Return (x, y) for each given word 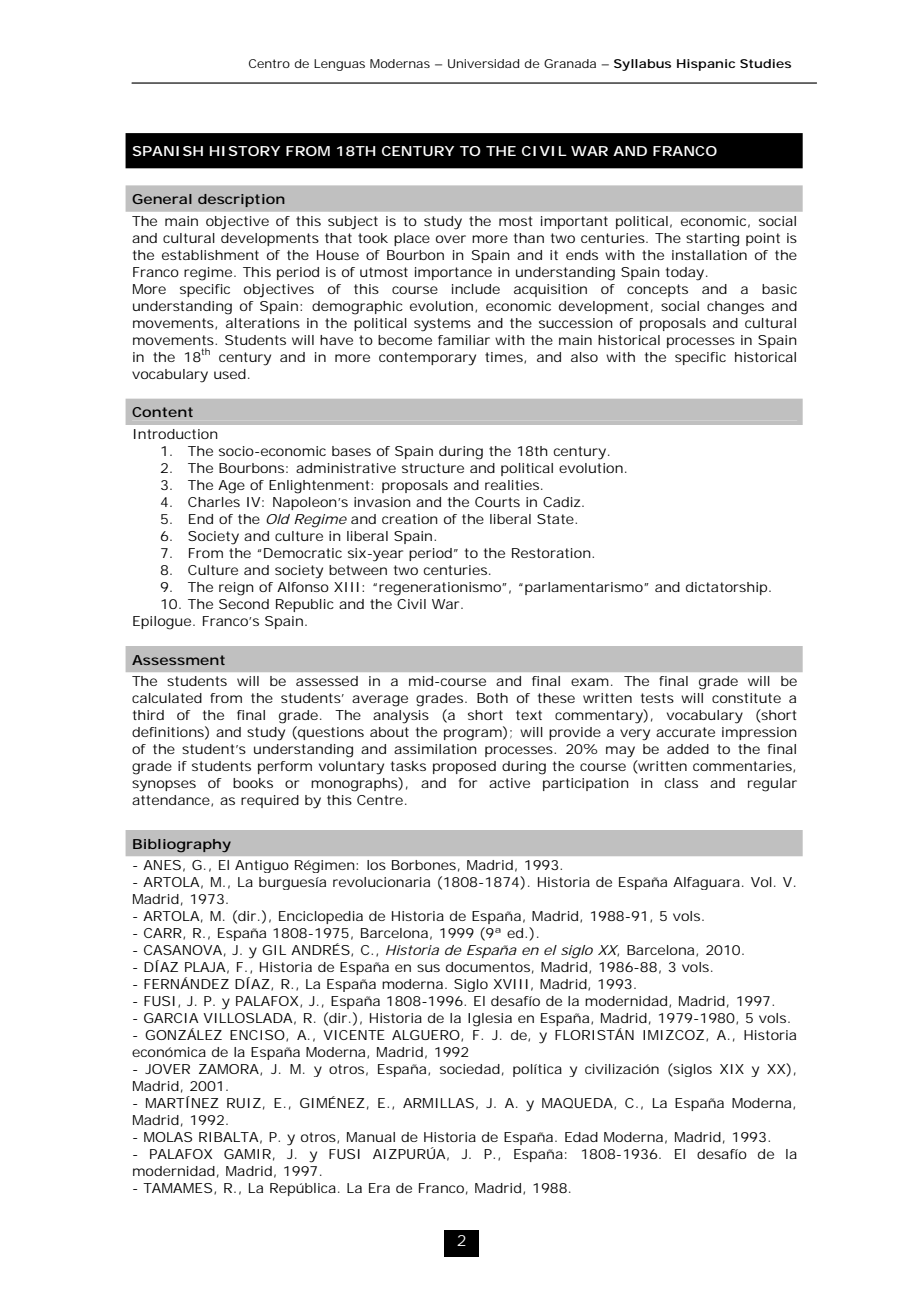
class (681, 783)
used (230, 374)
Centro (269, 63)
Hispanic (706, 65)
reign (236, 589)
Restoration (551, 553)
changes (735, 308)
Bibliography (182, 846)
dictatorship (726, 588)
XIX (732, 1069)
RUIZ (244, 1103)
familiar (464, 340)
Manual (371, 1137)
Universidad (483, 63)
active (509, 783)
